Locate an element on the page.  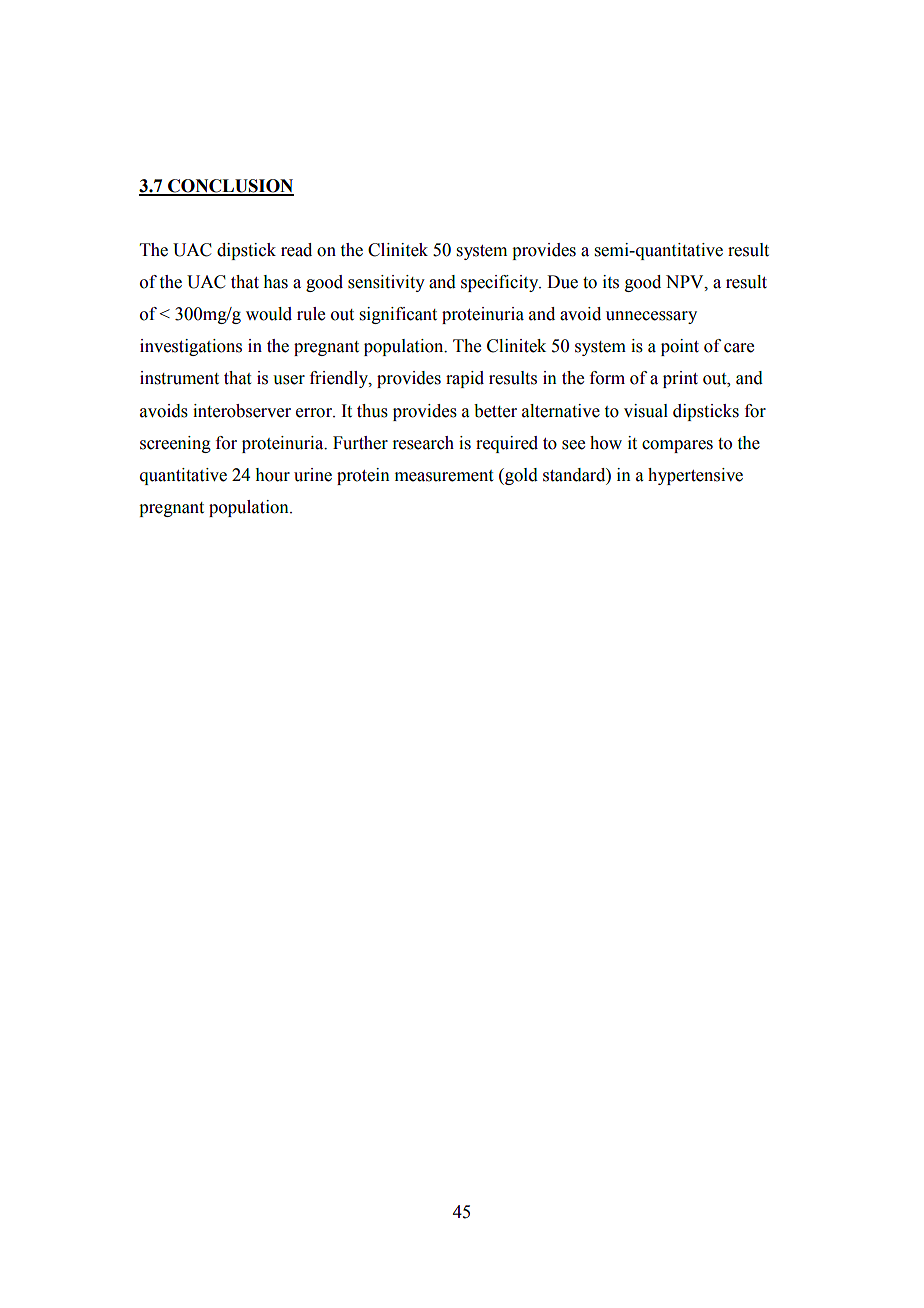
CONCLUSION is located at coordinates (230, 187).
